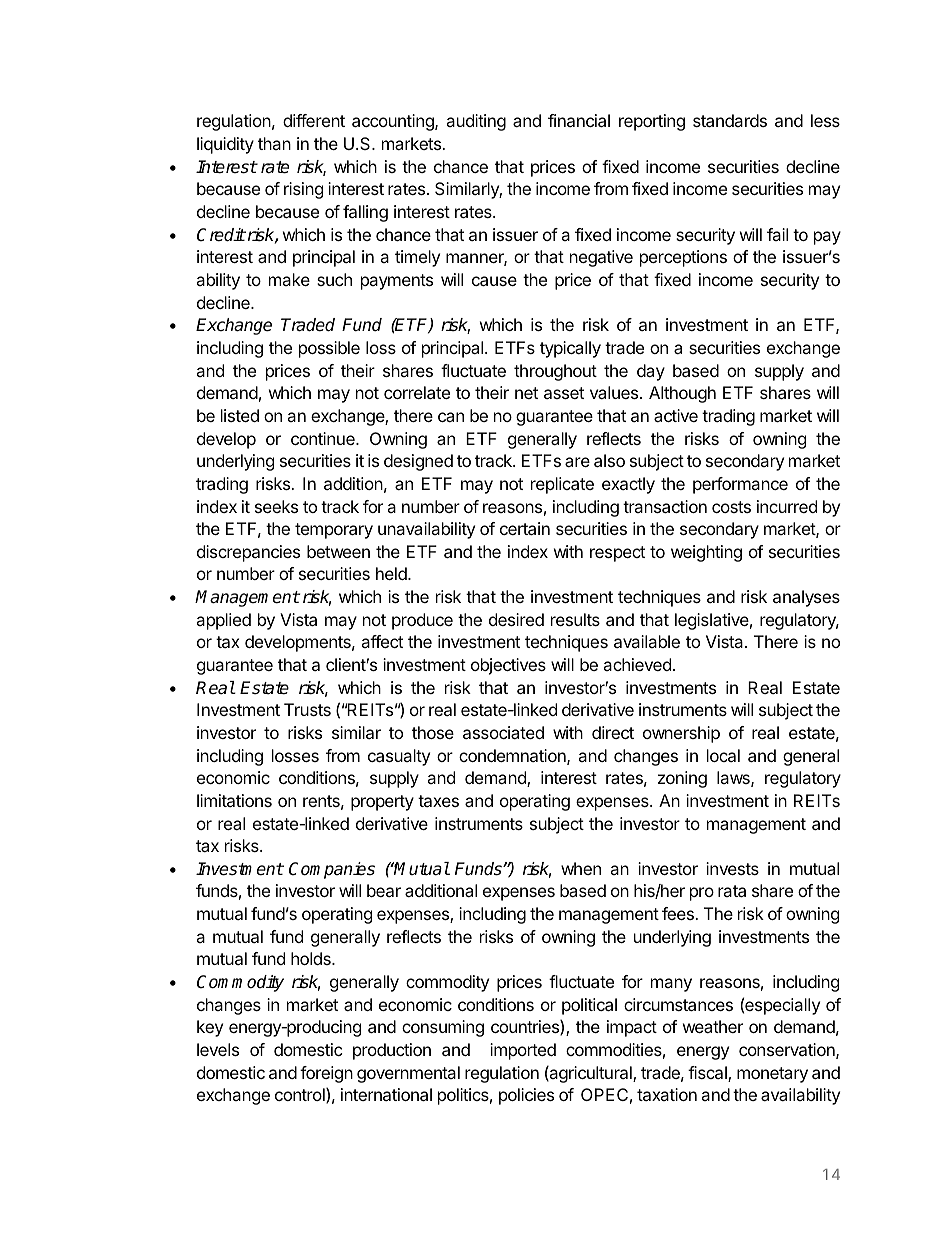 The width and height of the image is (952, 1233). I want to click on throughout, so click(555, 372).
